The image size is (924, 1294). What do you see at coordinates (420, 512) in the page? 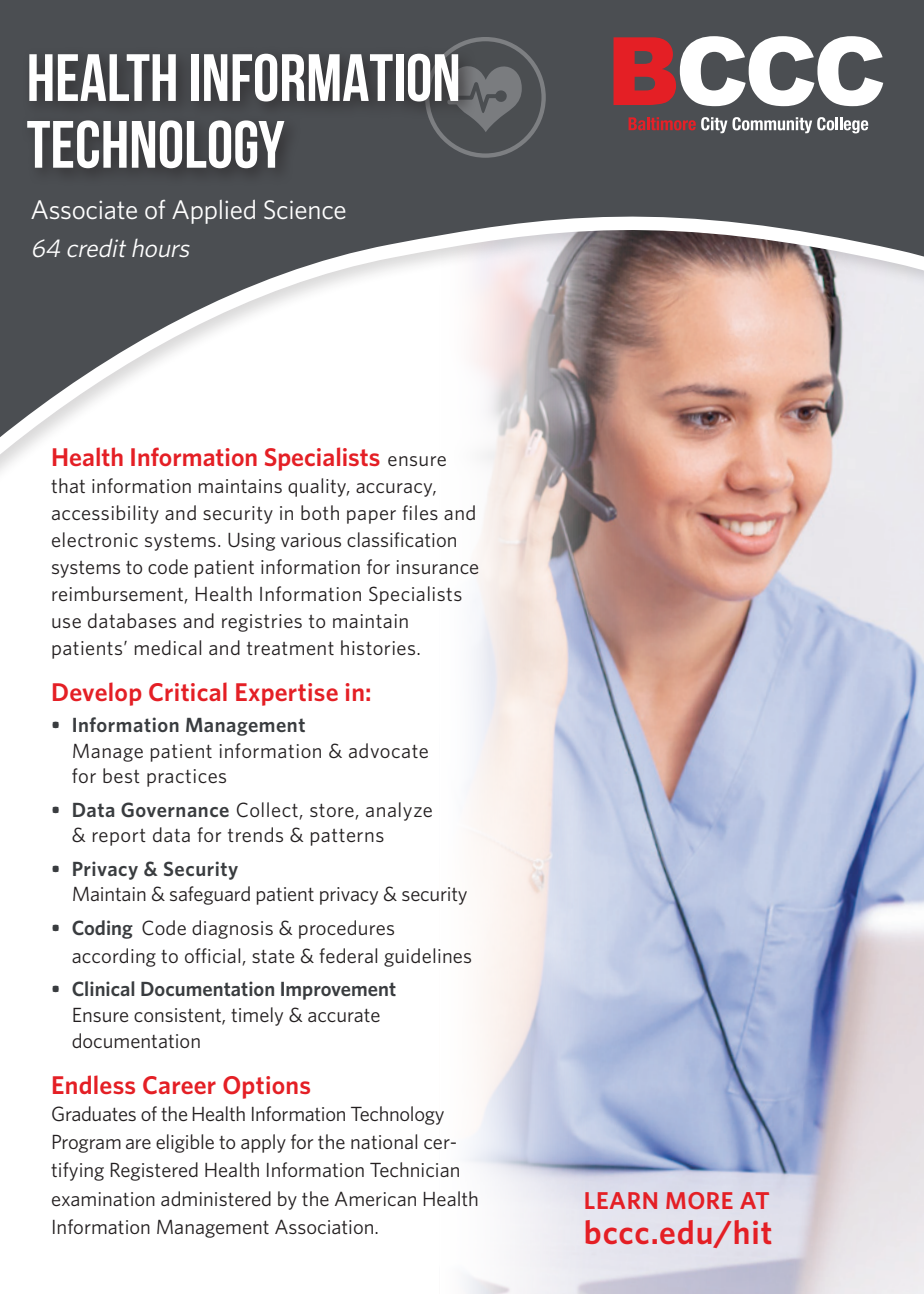
I see `files` at bounding box center [420, 512].
